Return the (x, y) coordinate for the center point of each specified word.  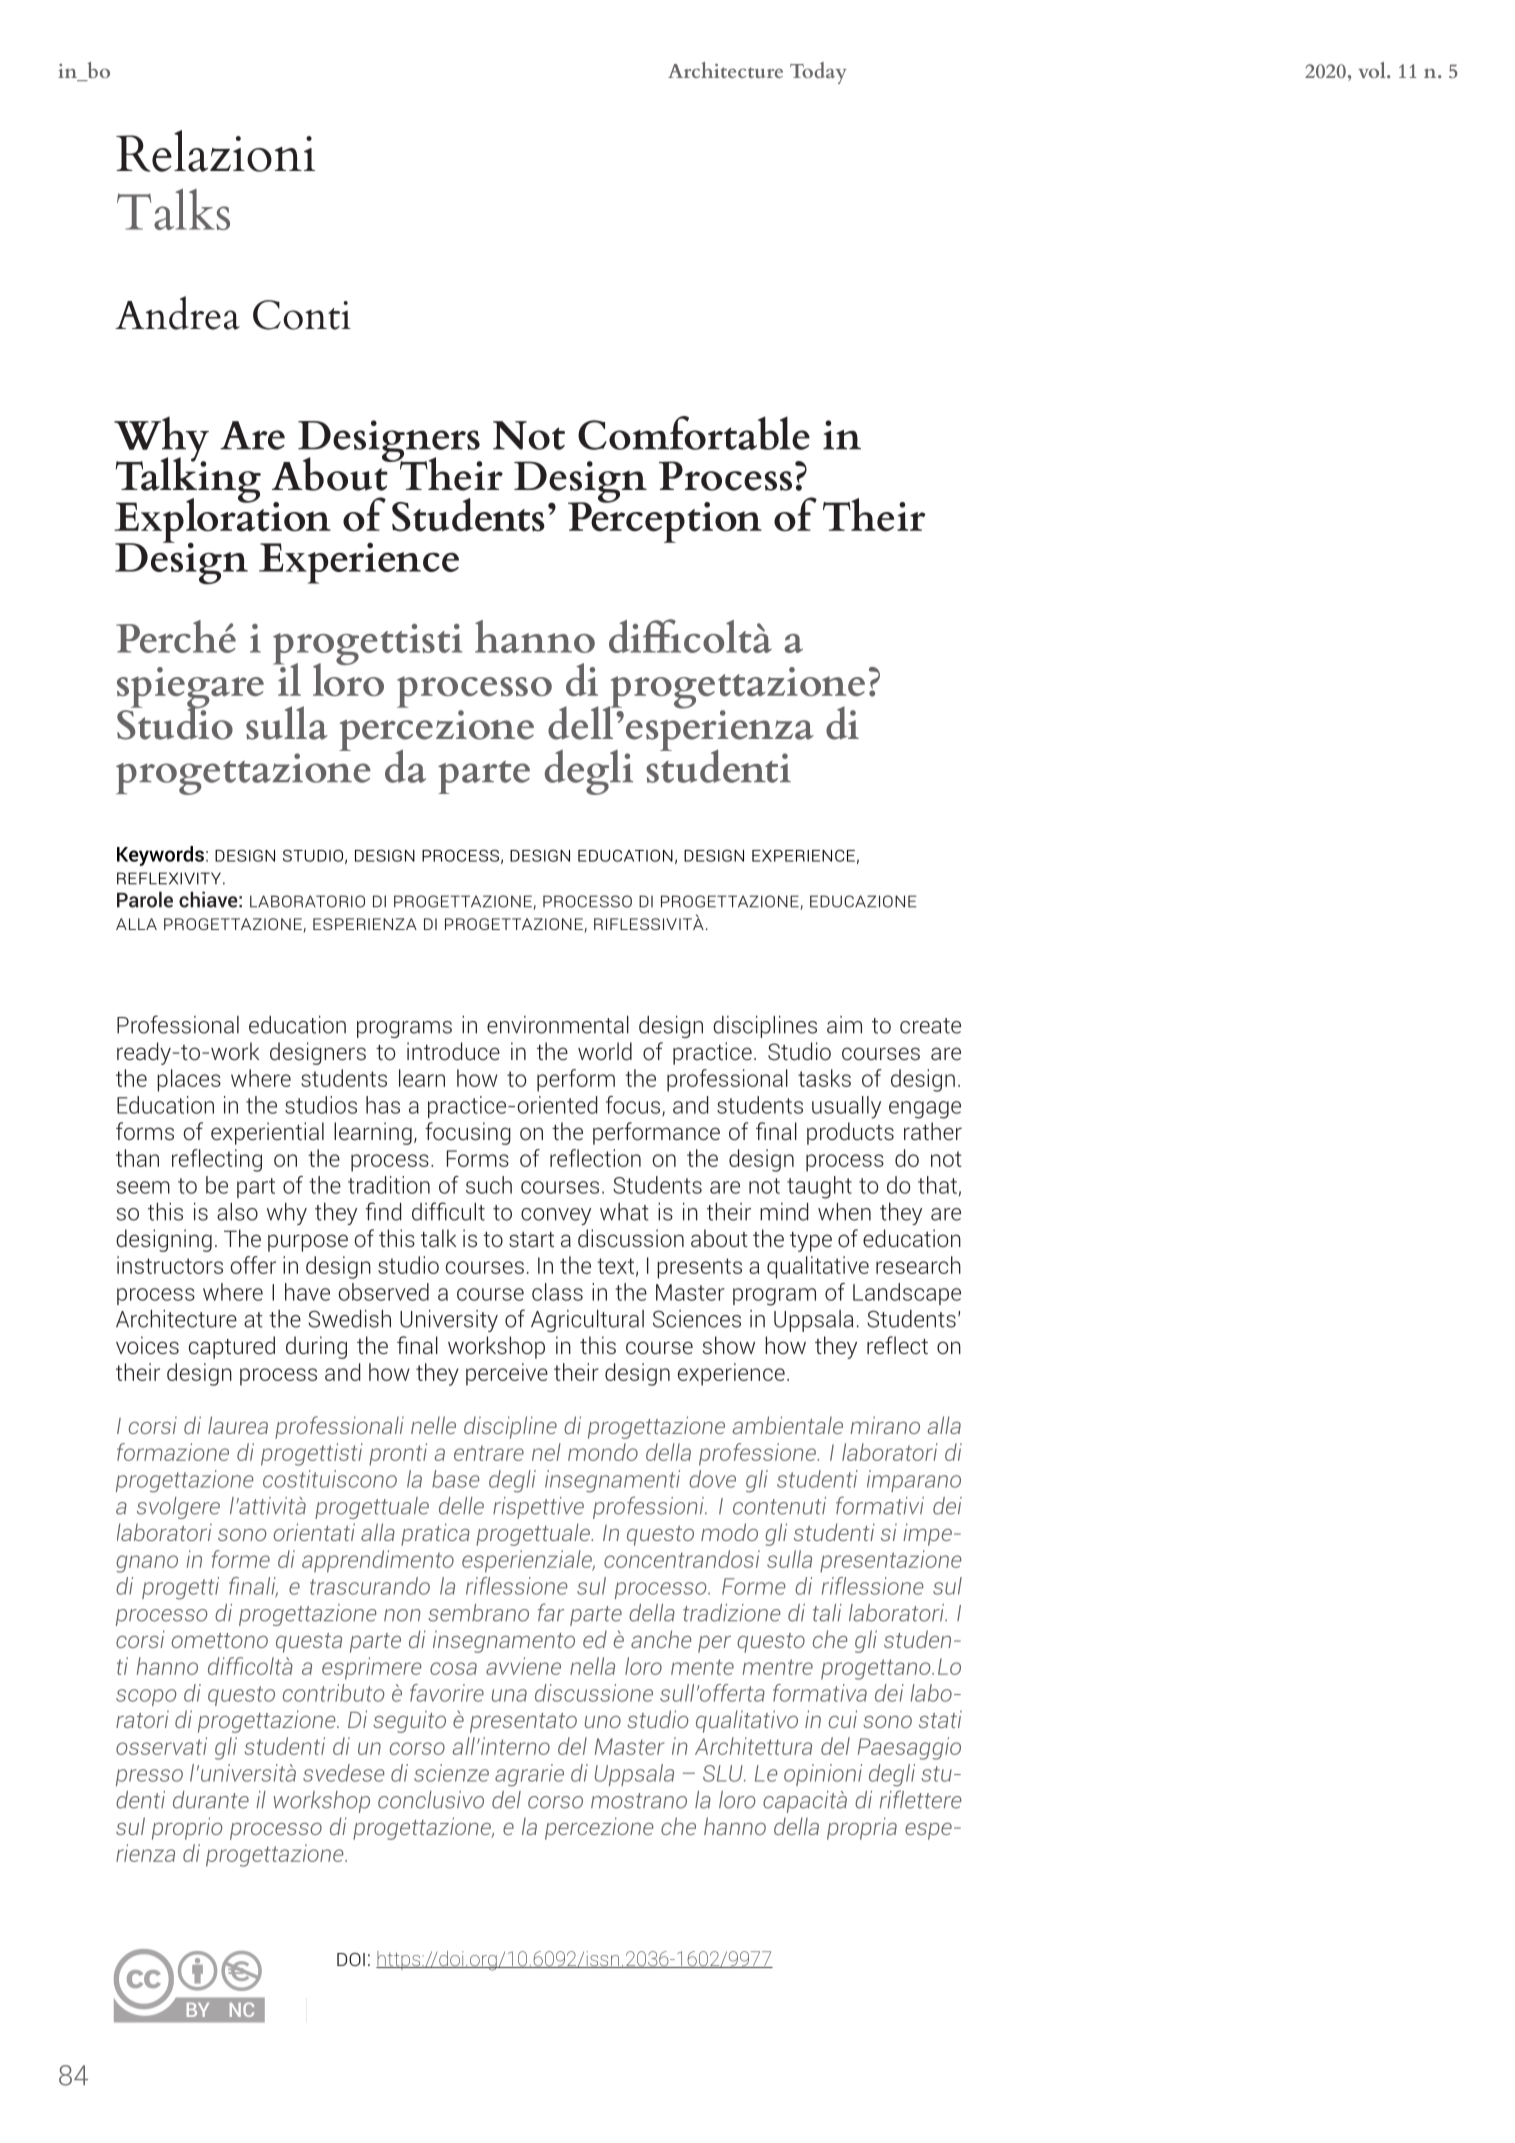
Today (818, 73)
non (402, 1615)
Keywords (160, 856)
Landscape (907, 1294)
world (605, 1051)
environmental (558, 1025)
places (189, 1080)
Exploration (222, 520)
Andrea (177, 313)
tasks (824, 1078)
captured (232, 1347)
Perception (665, 521)
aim (844, 1025)
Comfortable (694, 433)
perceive (507, 1374)
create (930, 1026)
